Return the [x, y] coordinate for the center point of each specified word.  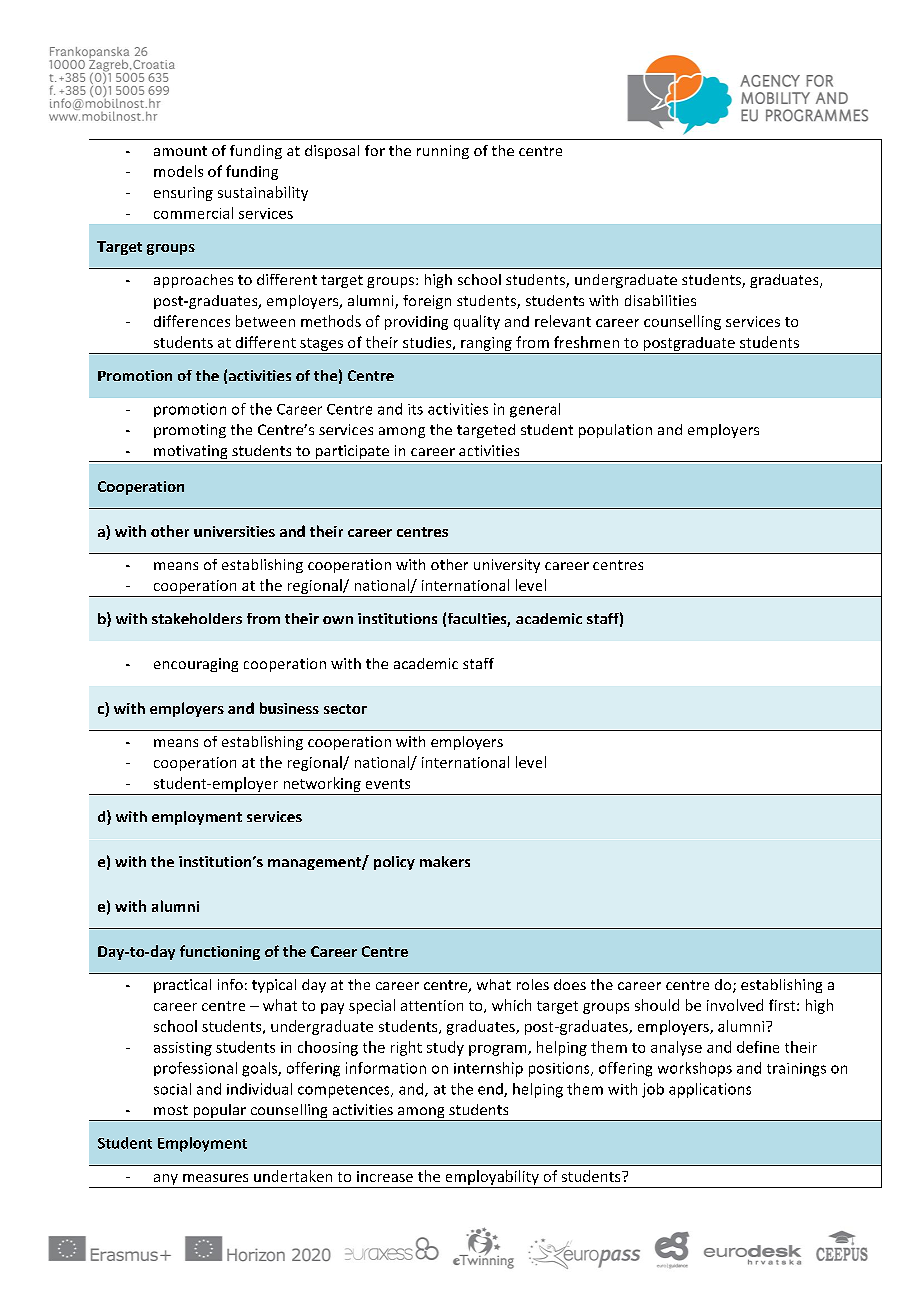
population [615, 431]
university [507, 566]
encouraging [196, 665]
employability [492, 1177]
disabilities [660, 300]
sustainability [263, 193]
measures [215, 1178]
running [443, 152]
